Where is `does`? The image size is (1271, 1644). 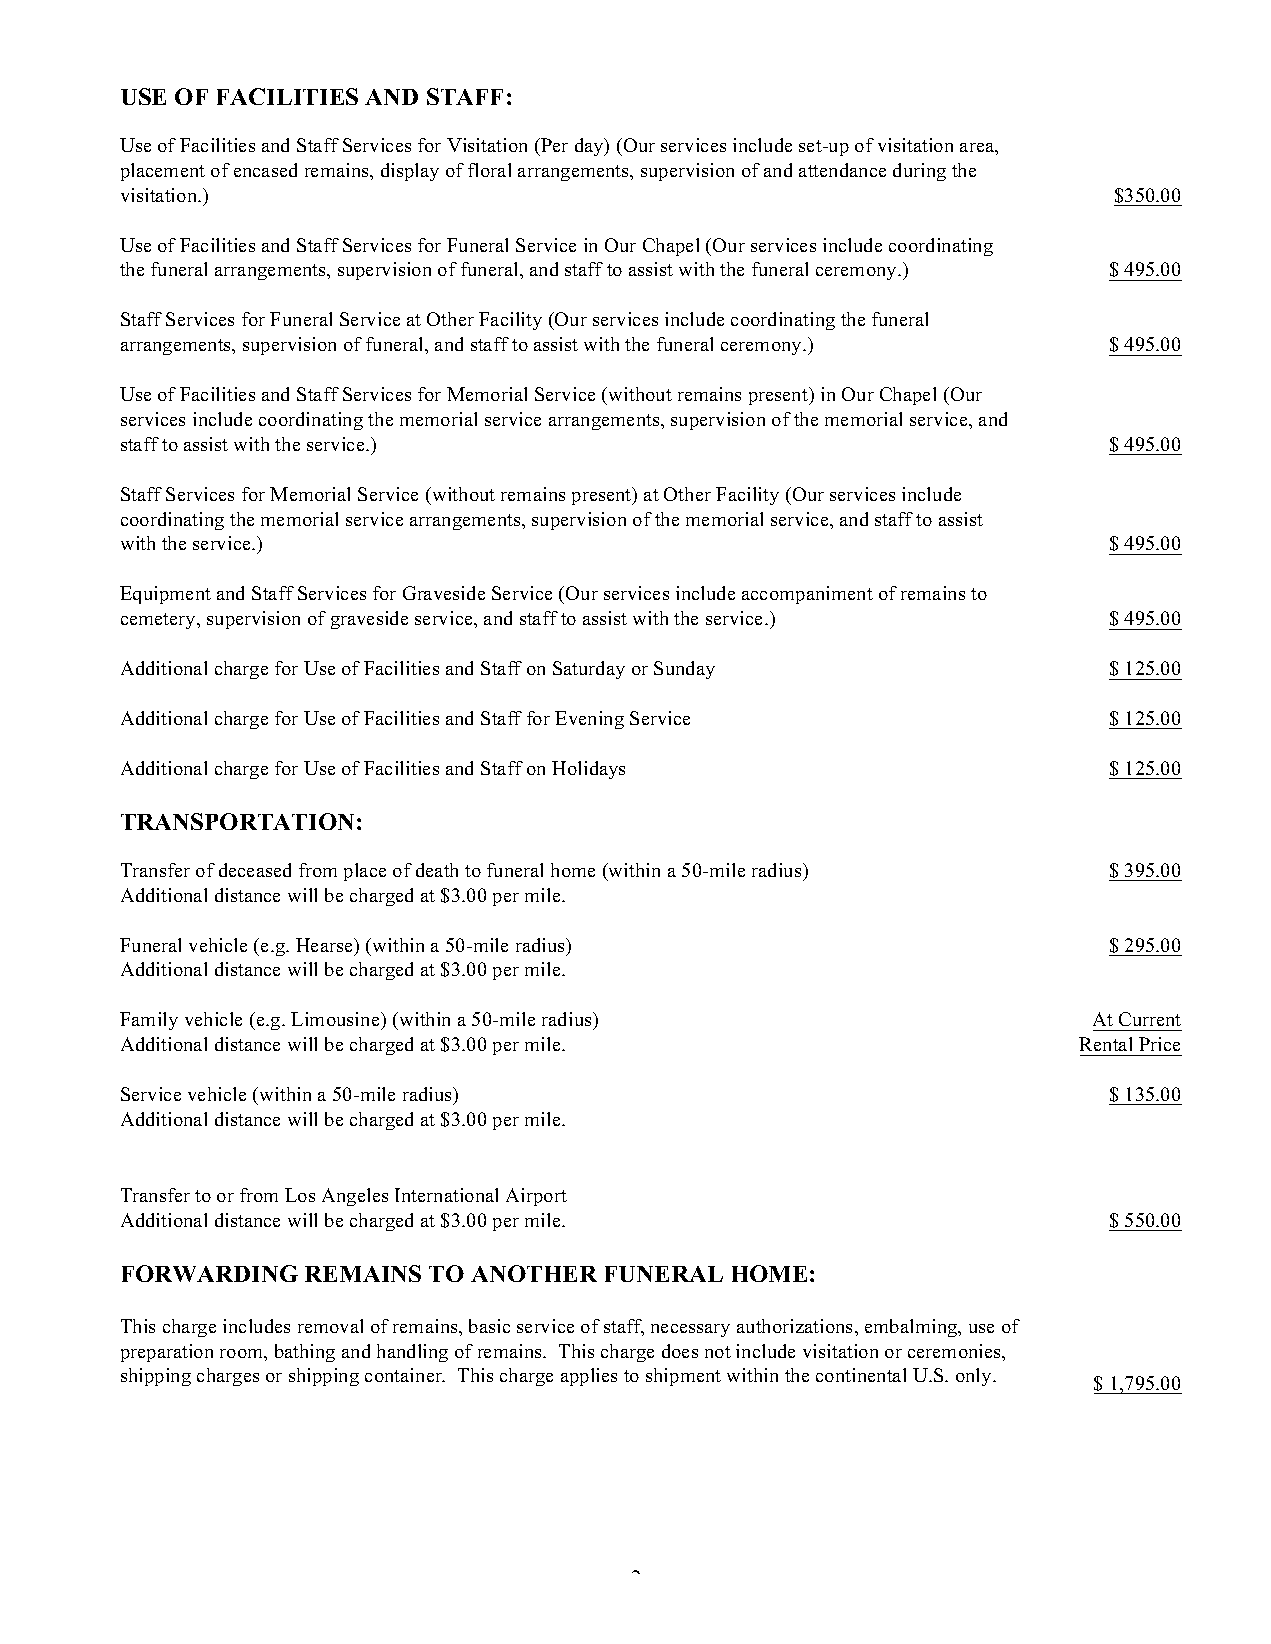 does is located at coordinates (680, 1351).
